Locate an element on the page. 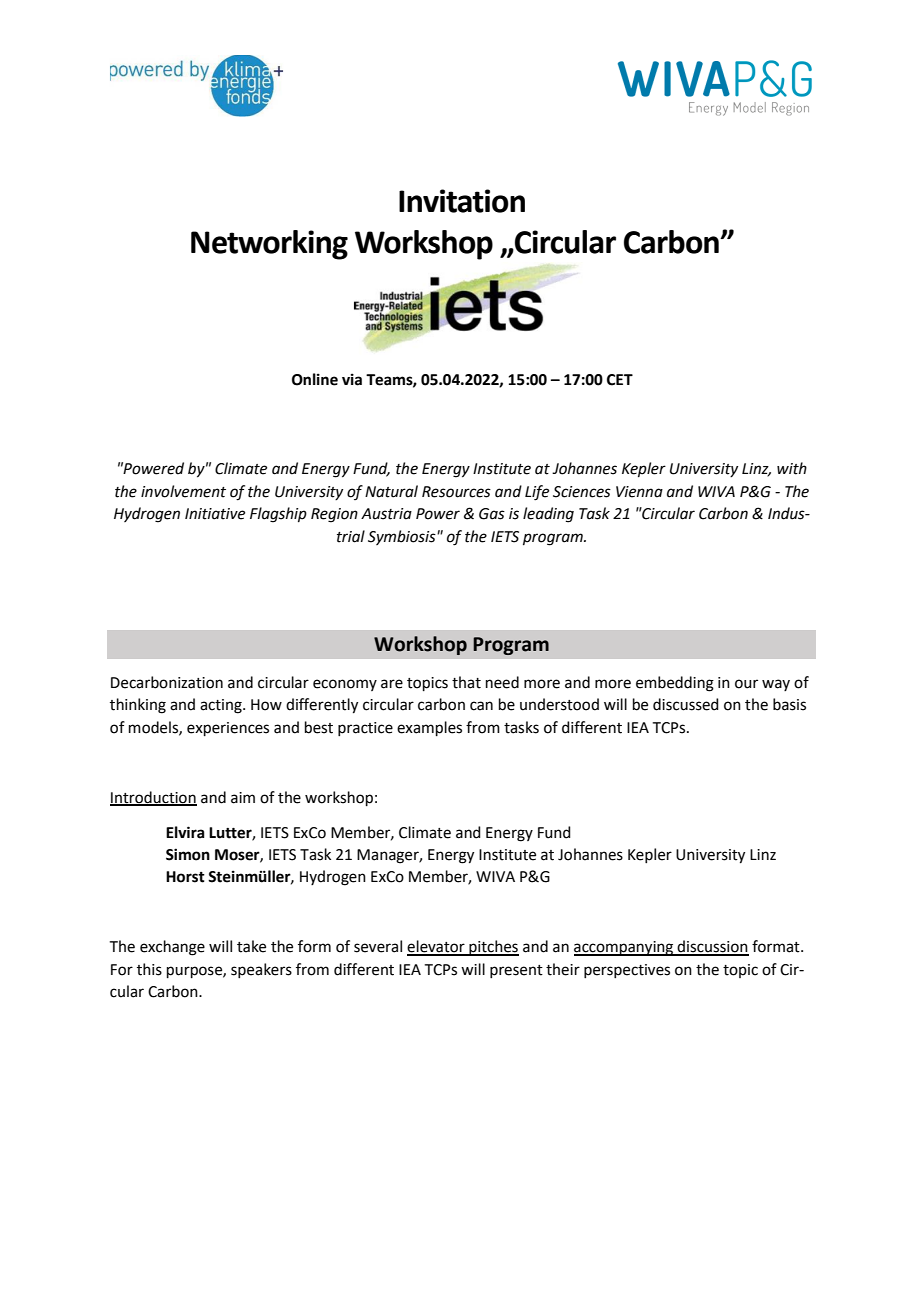 Image resolution: width=924 pixels, height=1308 pixels. CET is located at coordinates (620, 380).
